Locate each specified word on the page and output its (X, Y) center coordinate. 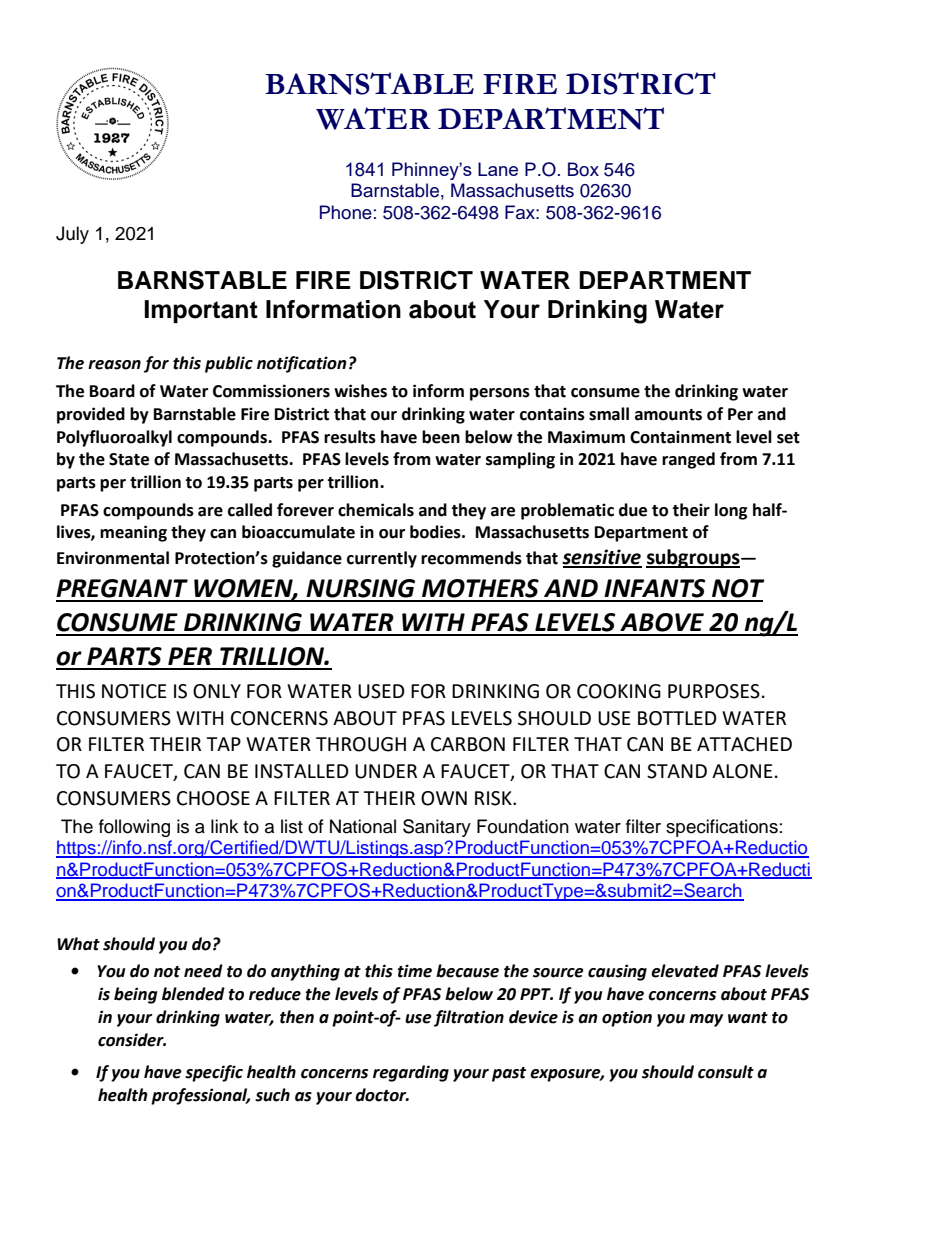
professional (200, 1096)
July (72, 235)
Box (583, 169)
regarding (411, 1073)
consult (726, 1072)
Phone (346, 212)
